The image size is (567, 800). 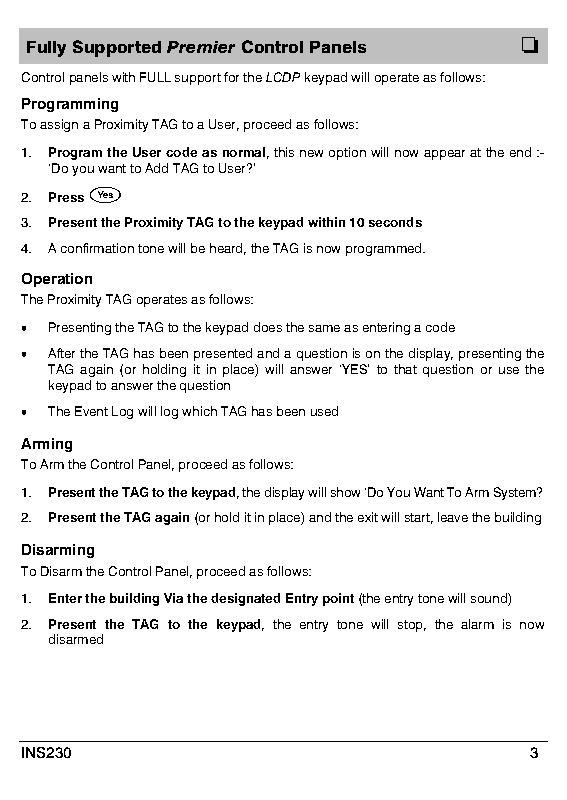 What do you see at coordinates (61, 353) in the screenshot?
I see `After` at bounding box center [61, 353].
